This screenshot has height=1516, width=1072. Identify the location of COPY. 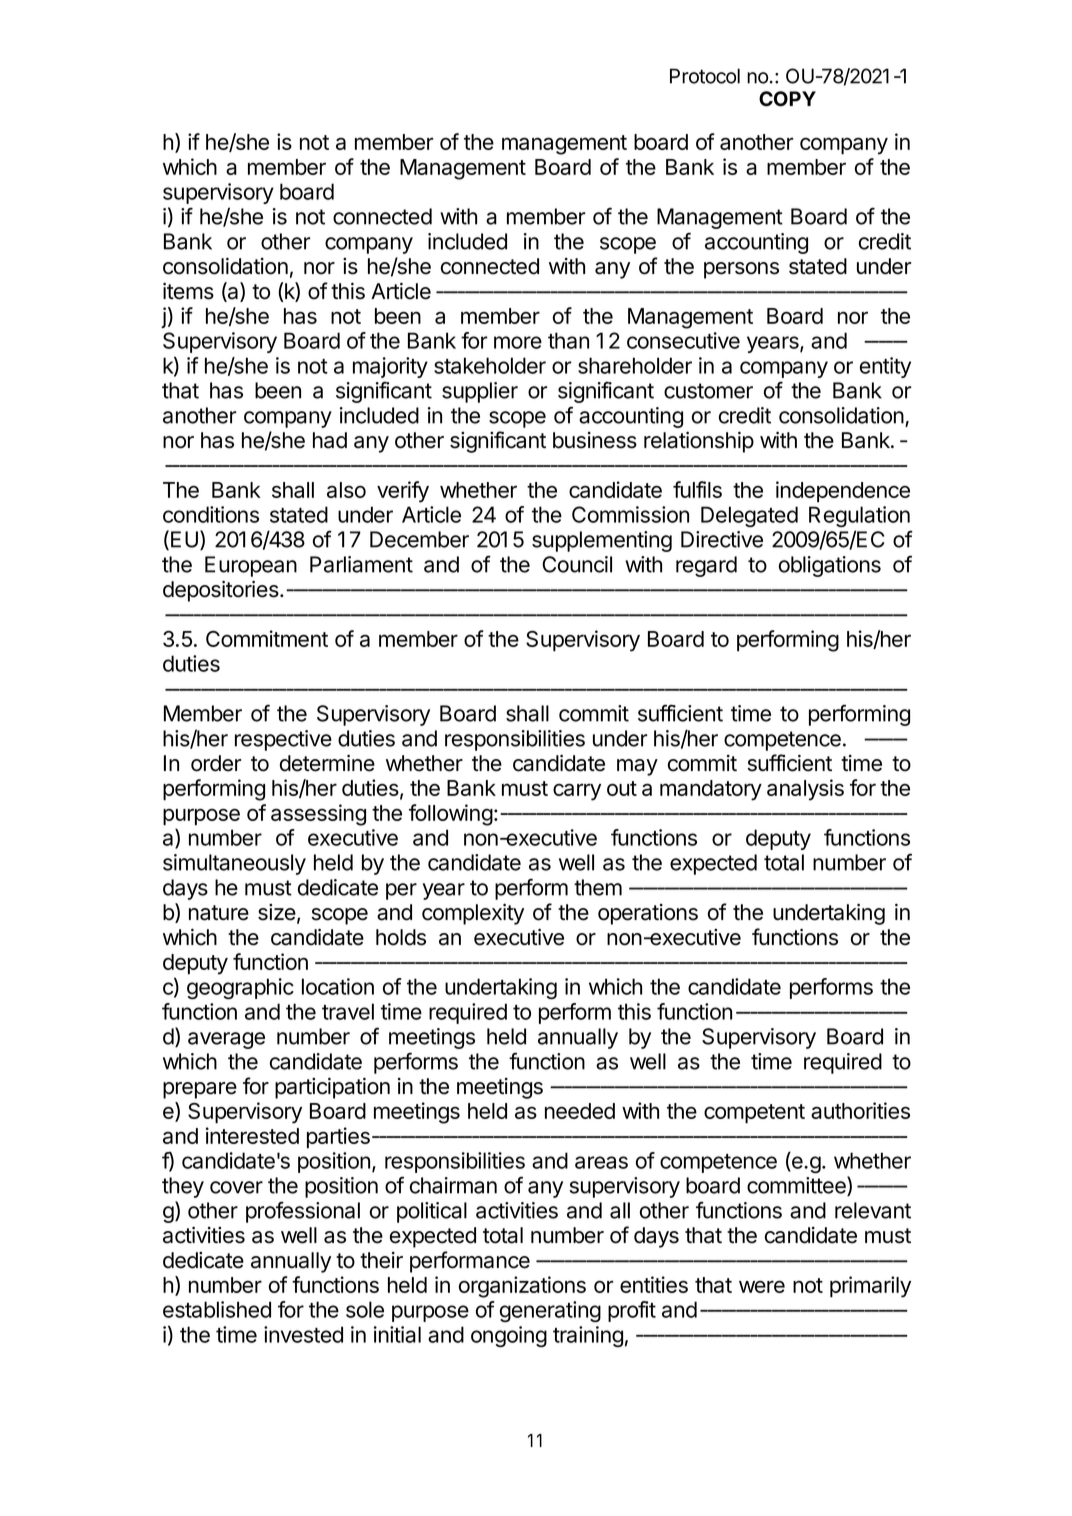
(787, 99).
